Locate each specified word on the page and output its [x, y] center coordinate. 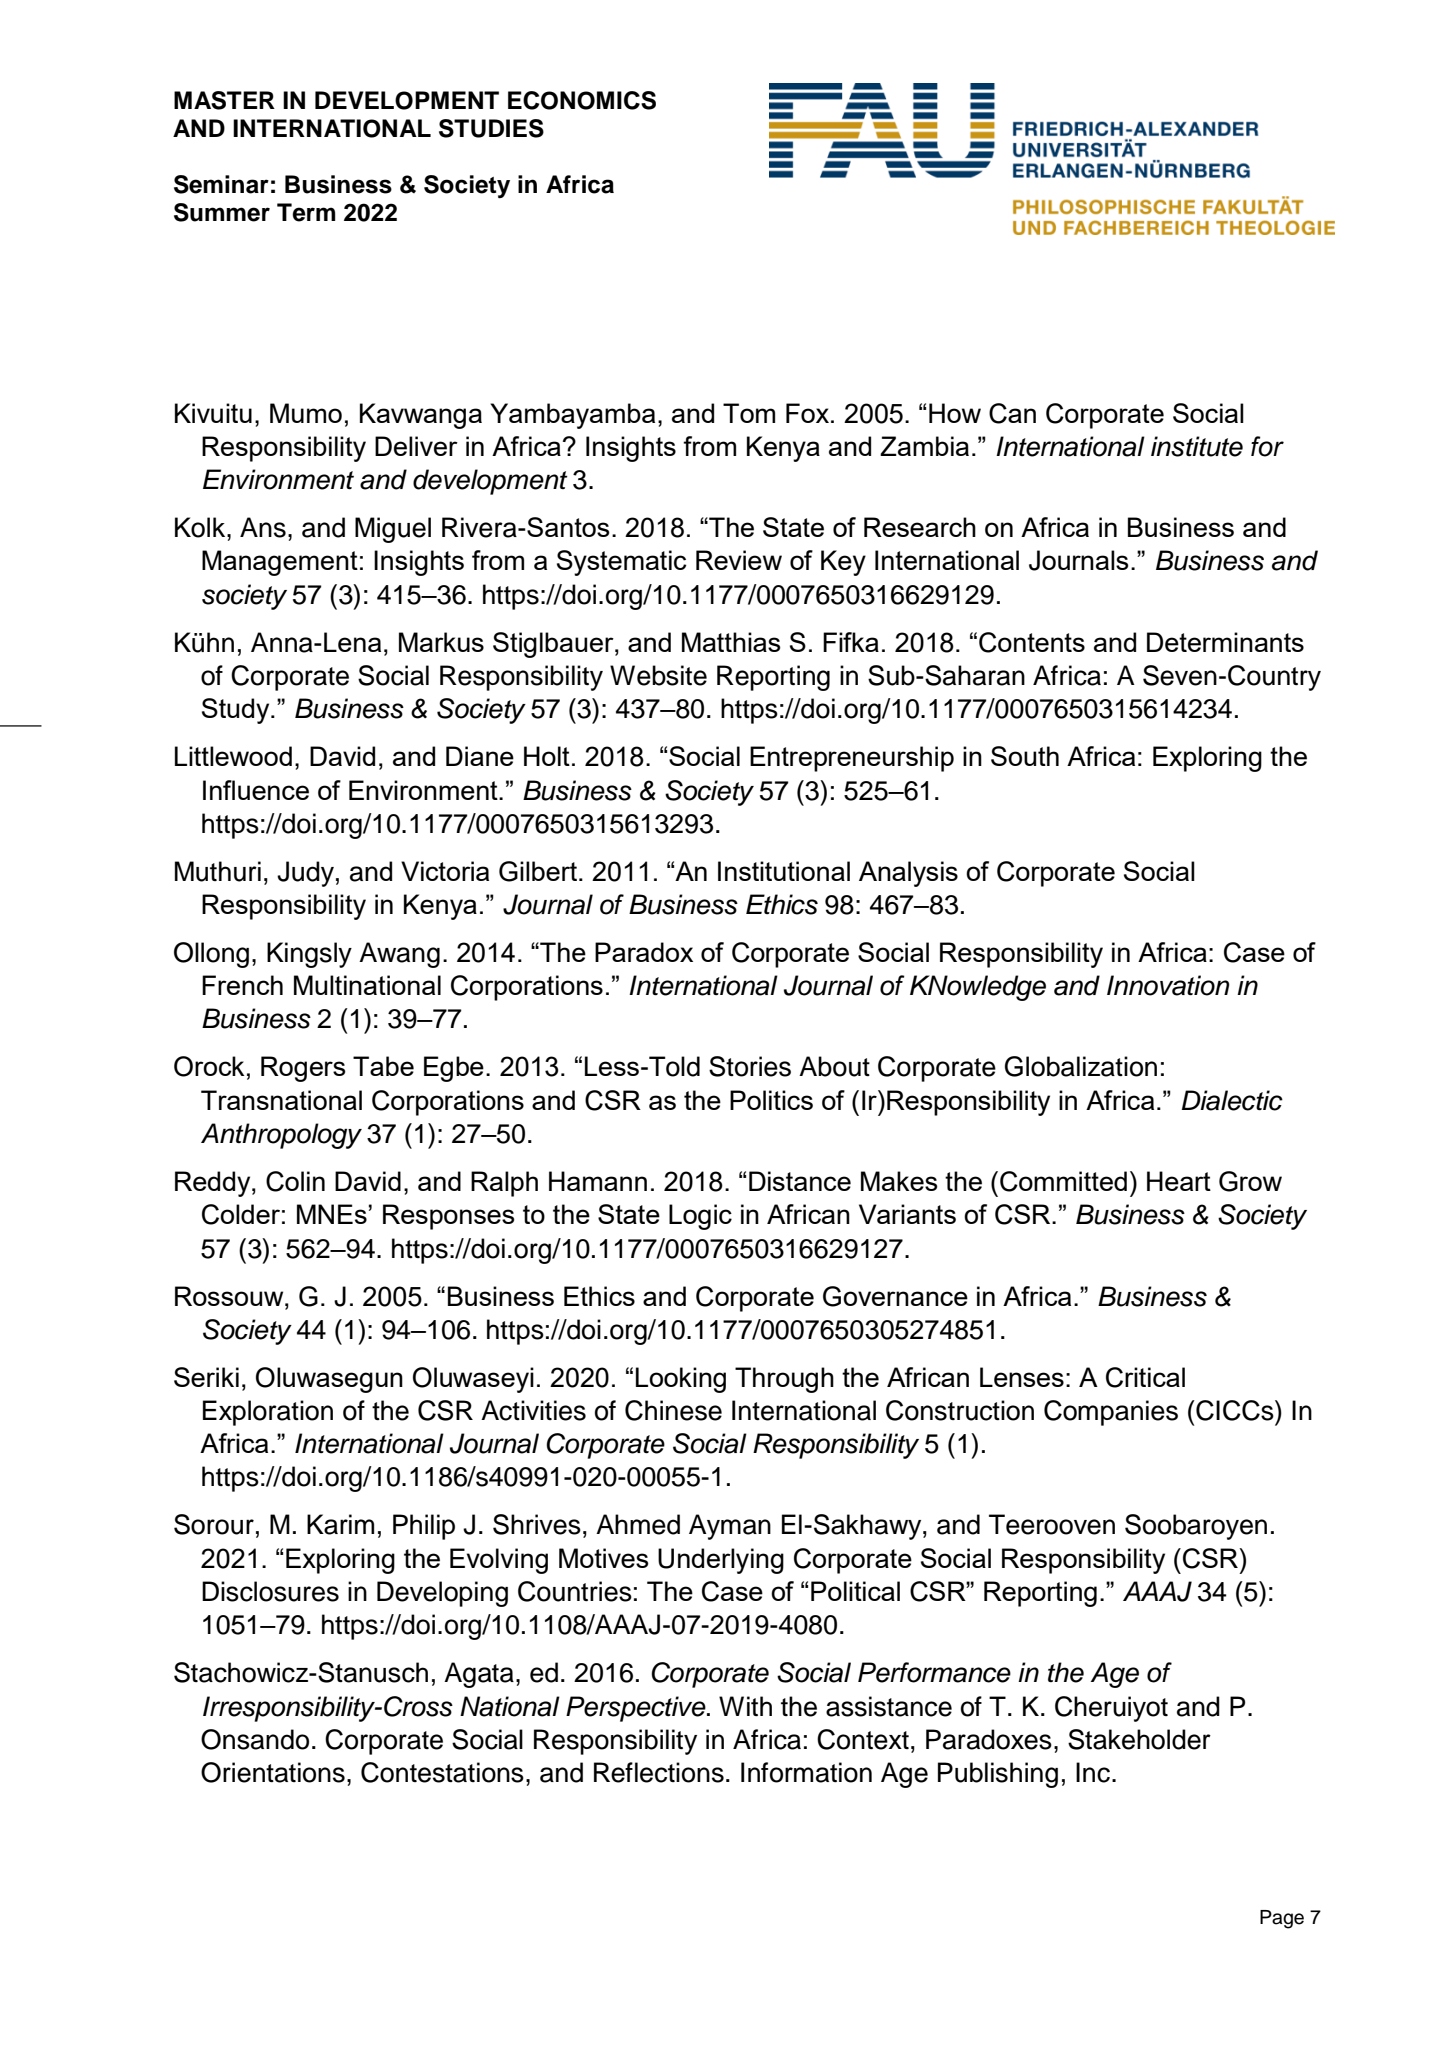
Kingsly [309, 955]
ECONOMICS [582, 100]
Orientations [273, 1772]
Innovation [1168, 985]
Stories [750, 1066]
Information [806, 1772]
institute [1197, 446]
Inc [1093, 1772]
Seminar [221, 184]
